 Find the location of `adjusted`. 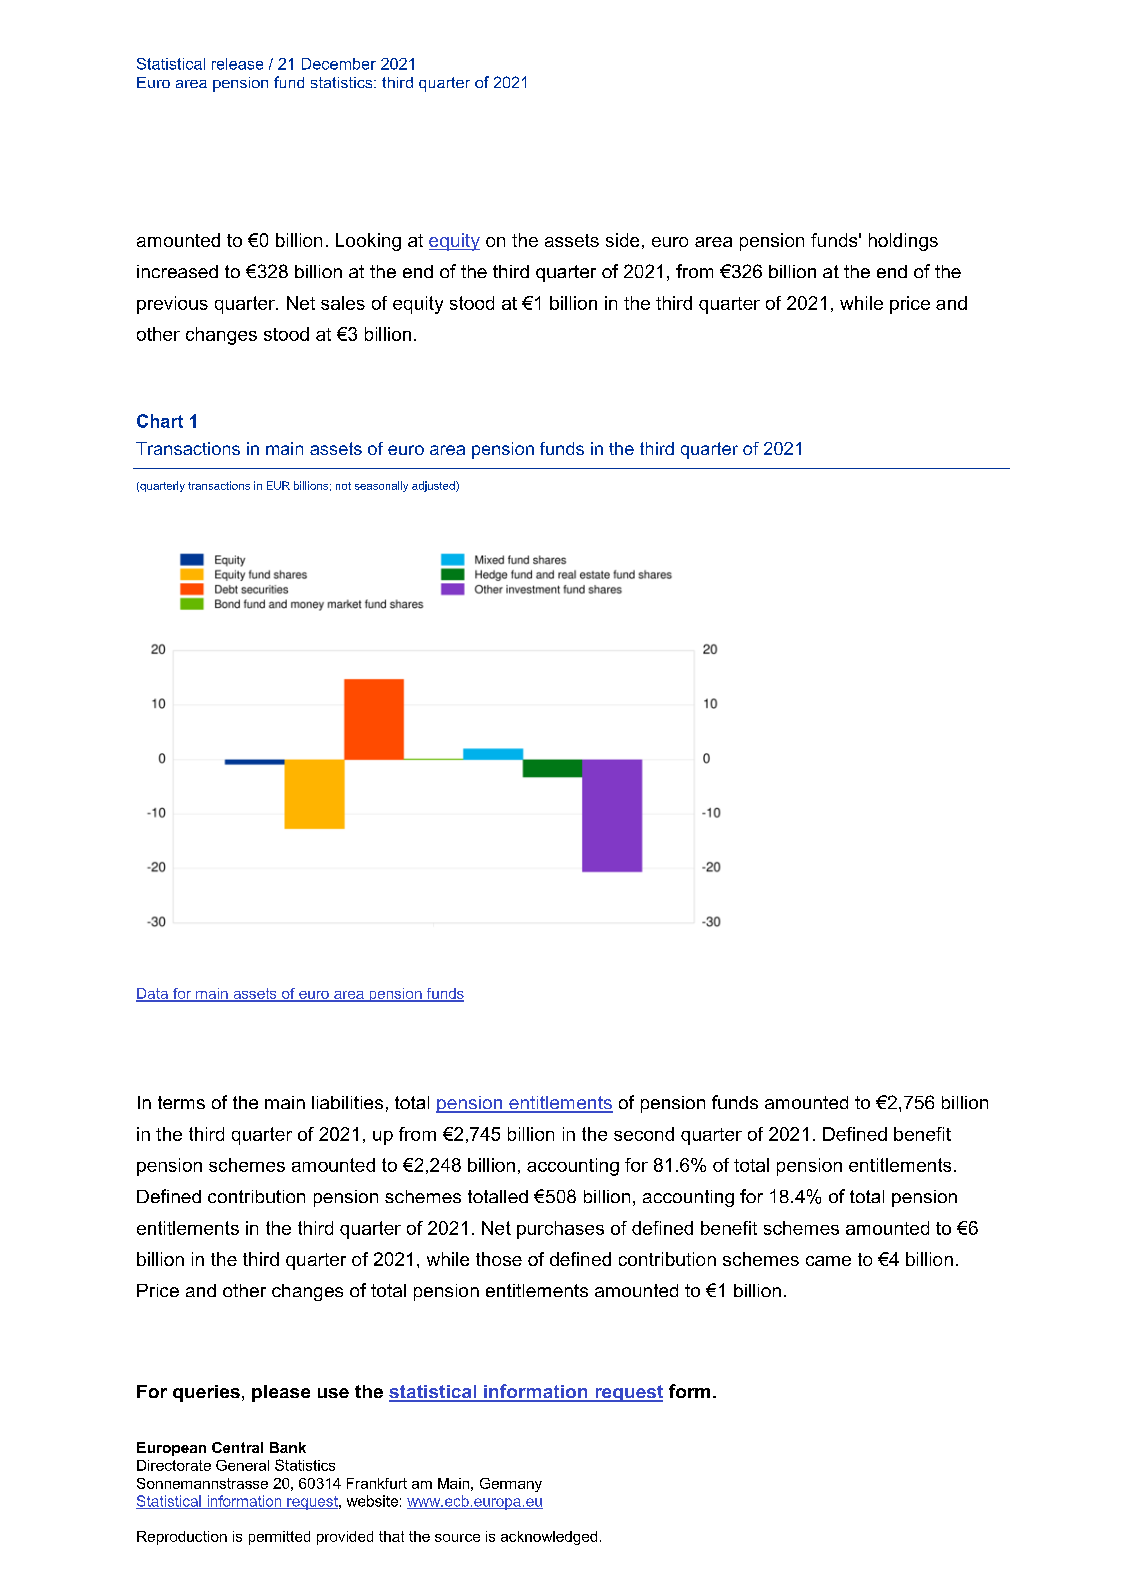

adjusted is located at coordinates (434, 486).
